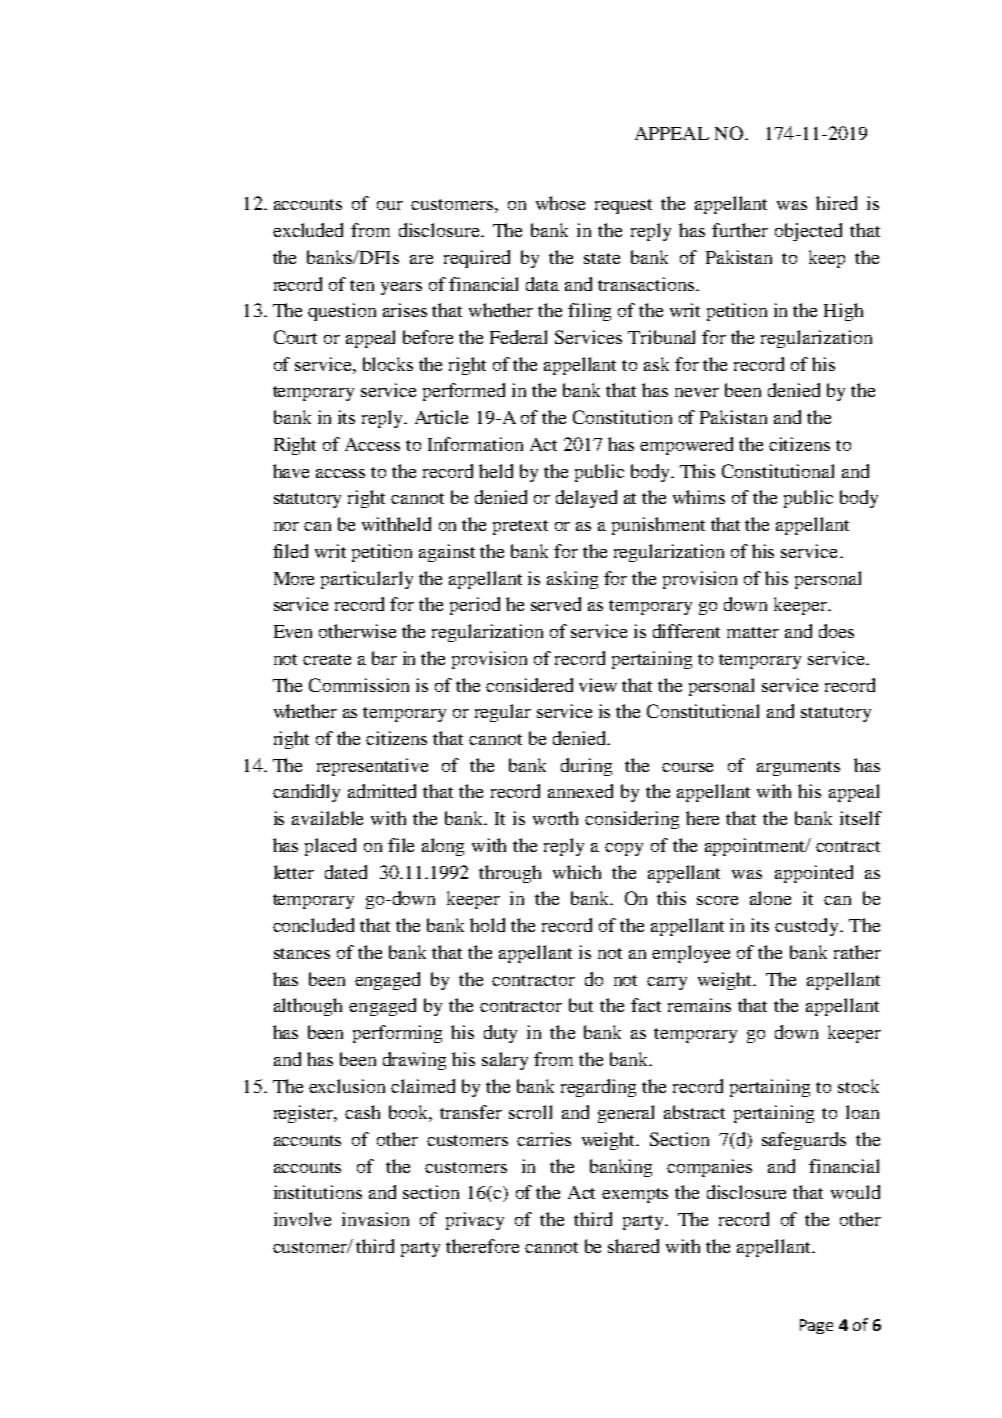 Image resolution: width=1002 pixels, height=1418 pixels. Describe the element at coordinates (633, 1246) in the document. I see `shared` at that location.
